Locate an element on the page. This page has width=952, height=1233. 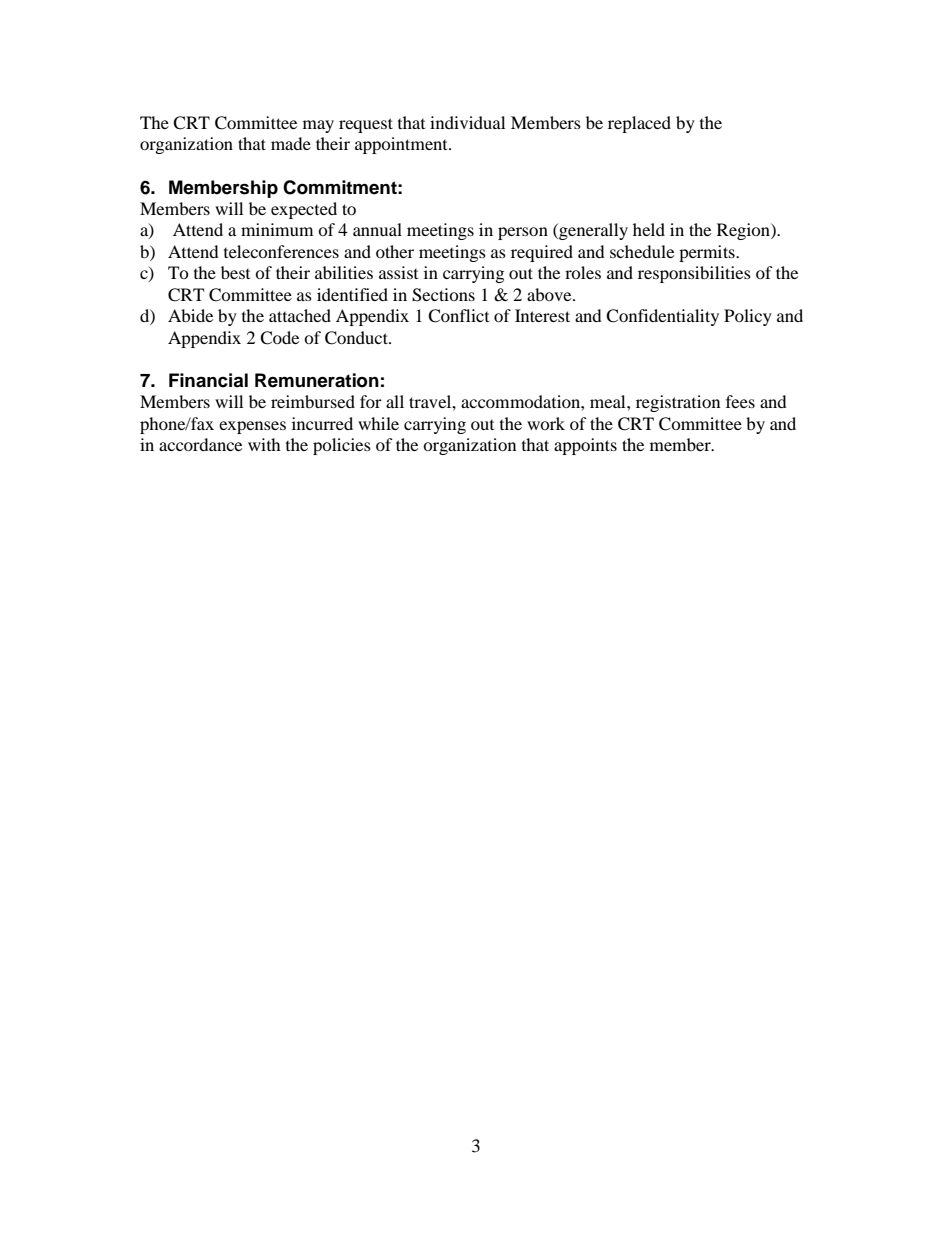
person is located at coordinates (523, 233).
